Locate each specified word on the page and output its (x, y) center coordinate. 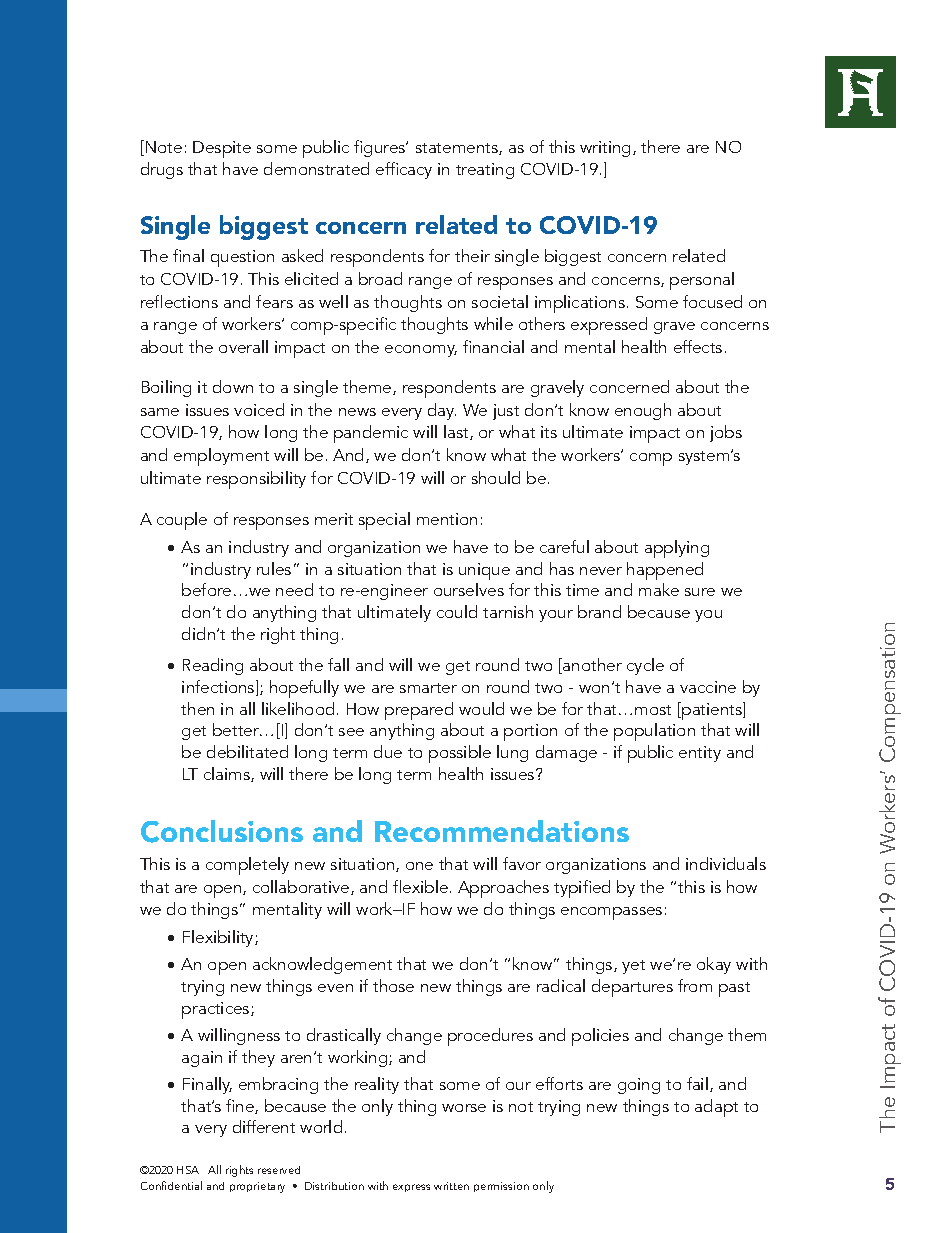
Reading (213, 666)
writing (607, 149)
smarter (428, 688)
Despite (222, 149)
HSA (188, 1170)
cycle (645, 666)
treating (485, 171)
